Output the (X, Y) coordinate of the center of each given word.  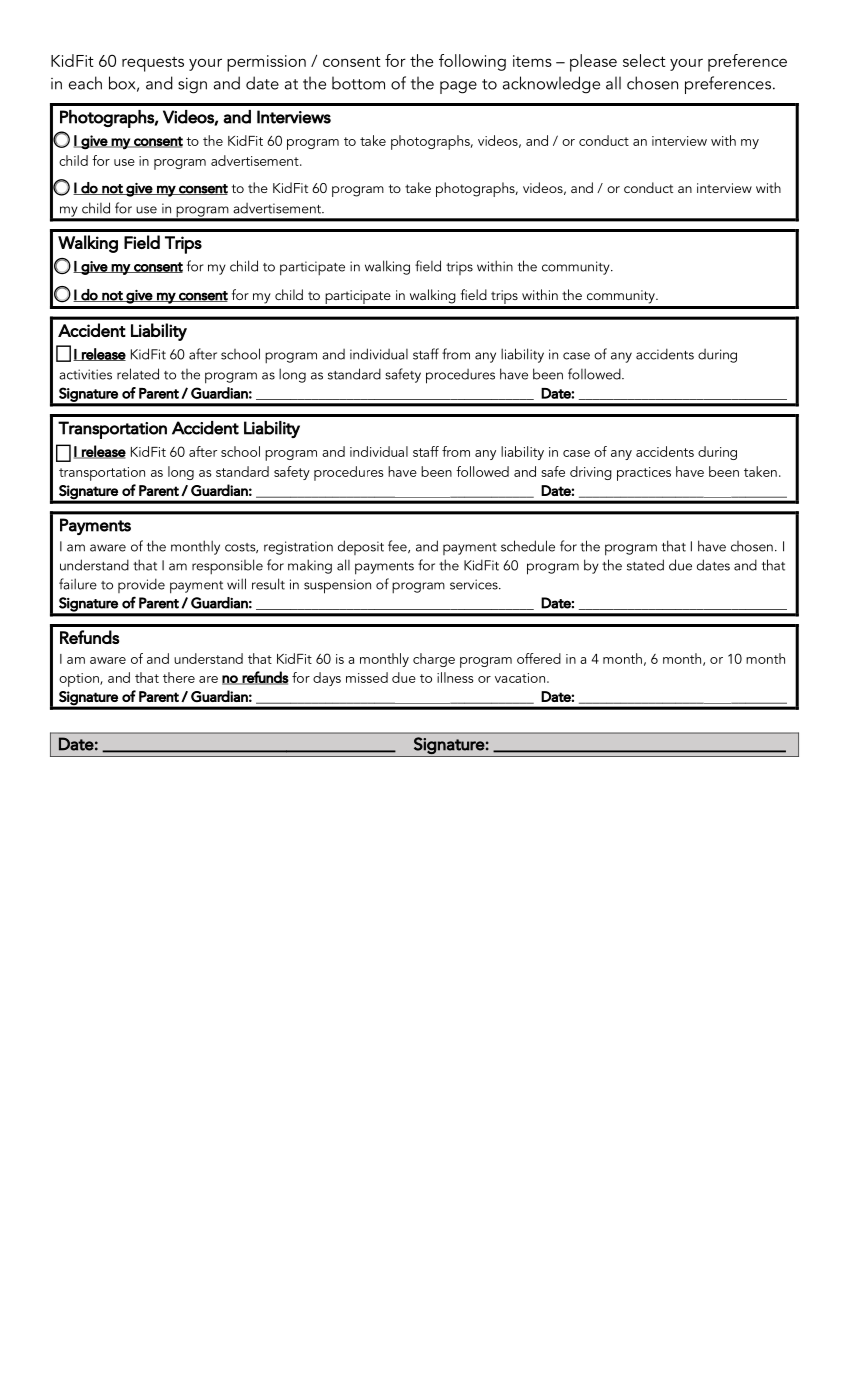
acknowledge (551, 85)
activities (85, 374)
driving (591, 473)
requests (153, 64)
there (179, 677)
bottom (358, 83)
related (138, 374)
